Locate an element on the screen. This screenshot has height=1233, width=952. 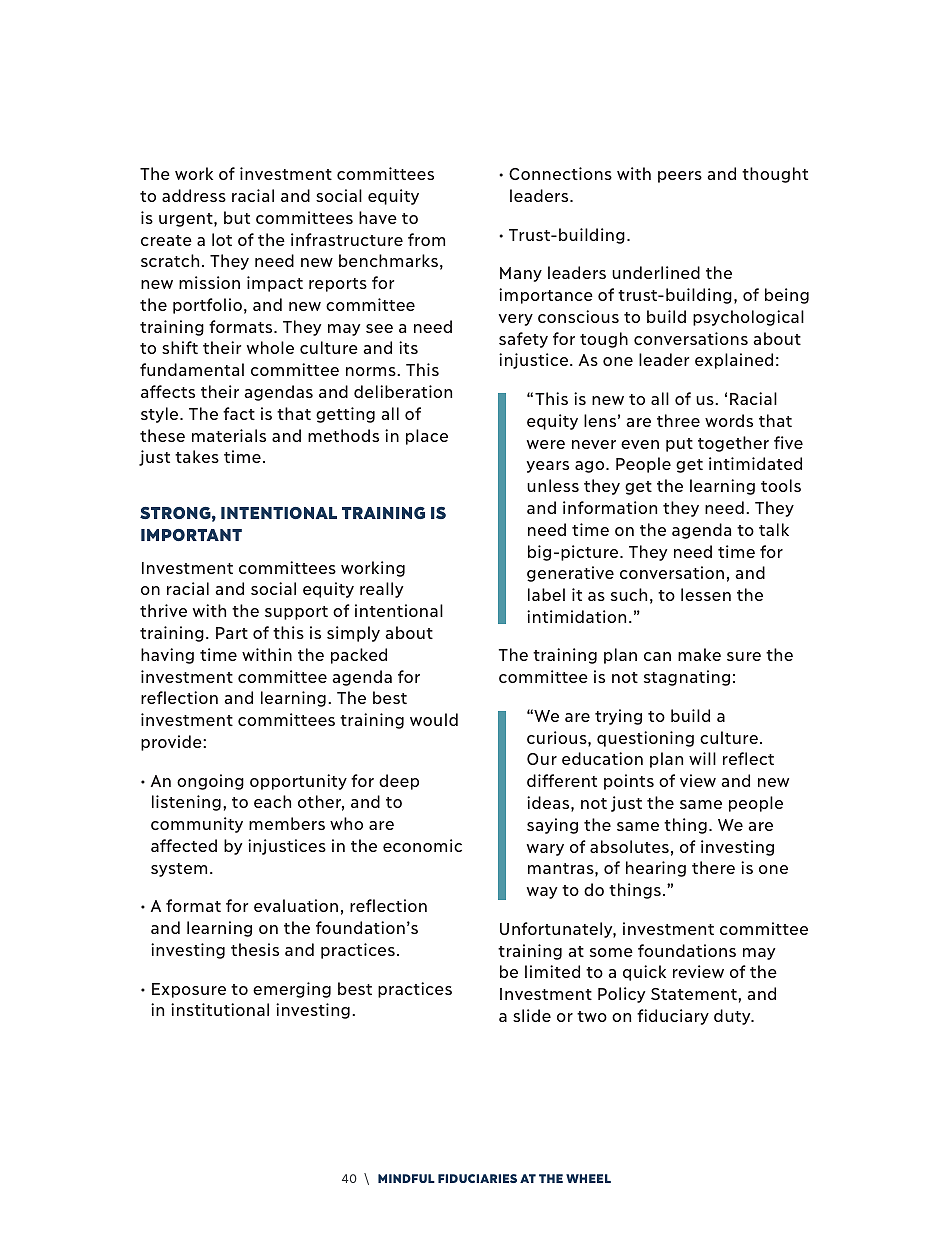
but is located at coordinates (237, 217).
